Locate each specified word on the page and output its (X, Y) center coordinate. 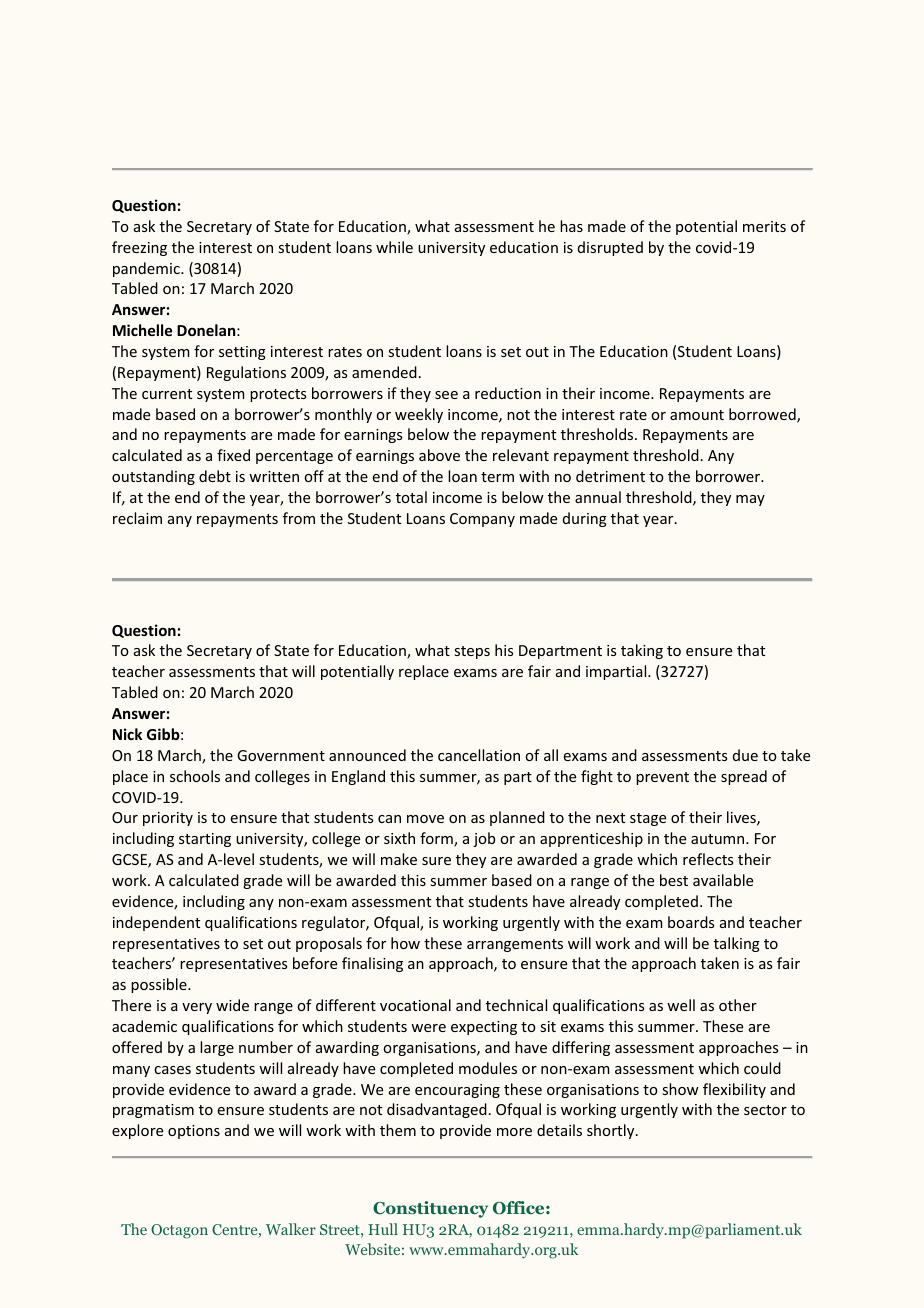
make (399, 859)
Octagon (179, 1231)
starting (205, 840)
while (394, 247)
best (674, 880)
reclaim (137, 518)
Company (482, 520)
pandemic (147, 269)
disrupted (610, 248)
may (750, 500)
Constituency (430, 1209)
